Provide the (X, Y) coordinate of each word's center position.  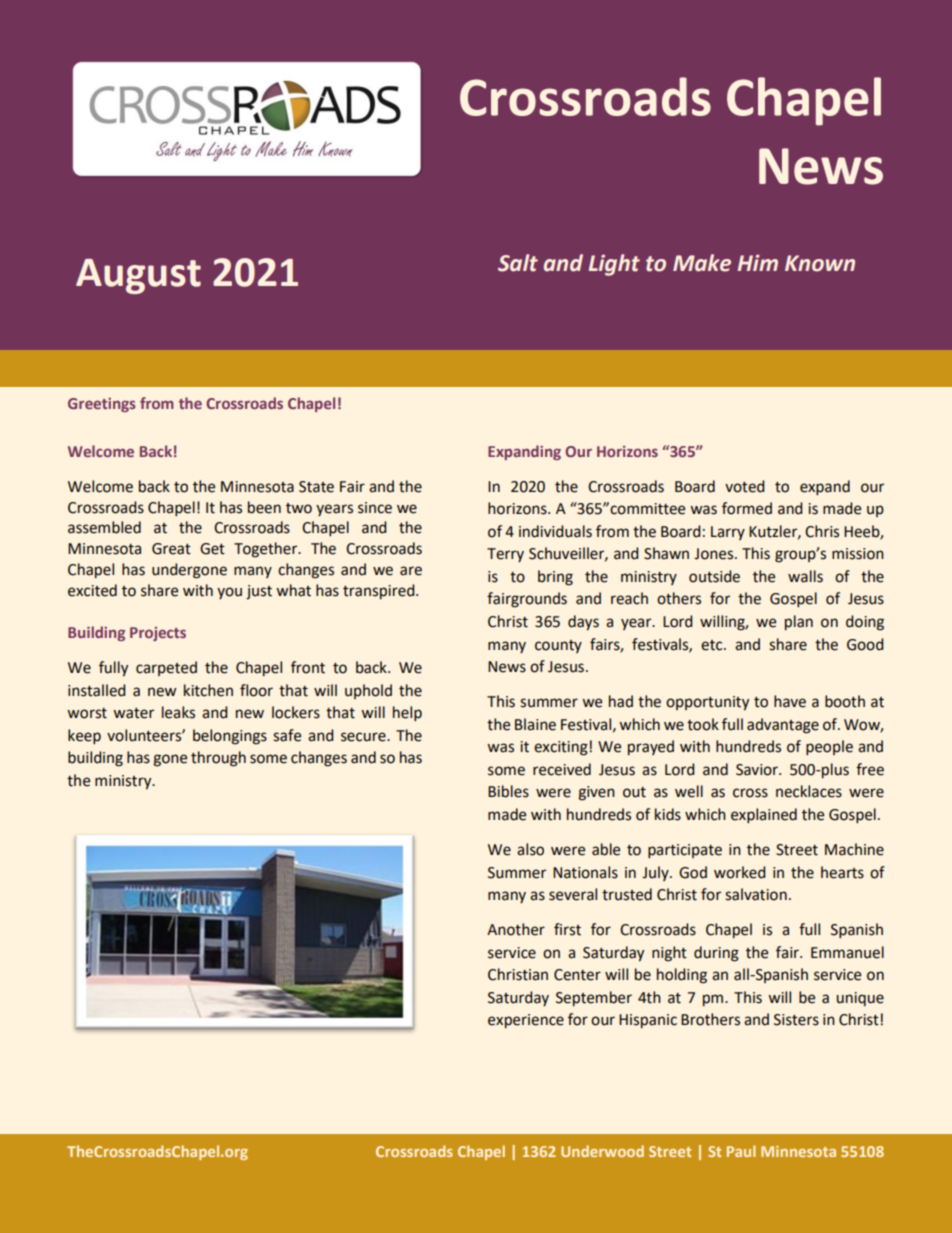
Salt (518, 263)
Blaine (535, 724)
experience (526, 1021)
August (138, 276)
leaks (178, 712)
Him (758, 263)
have (790, 701)
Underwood (602, 1151)
